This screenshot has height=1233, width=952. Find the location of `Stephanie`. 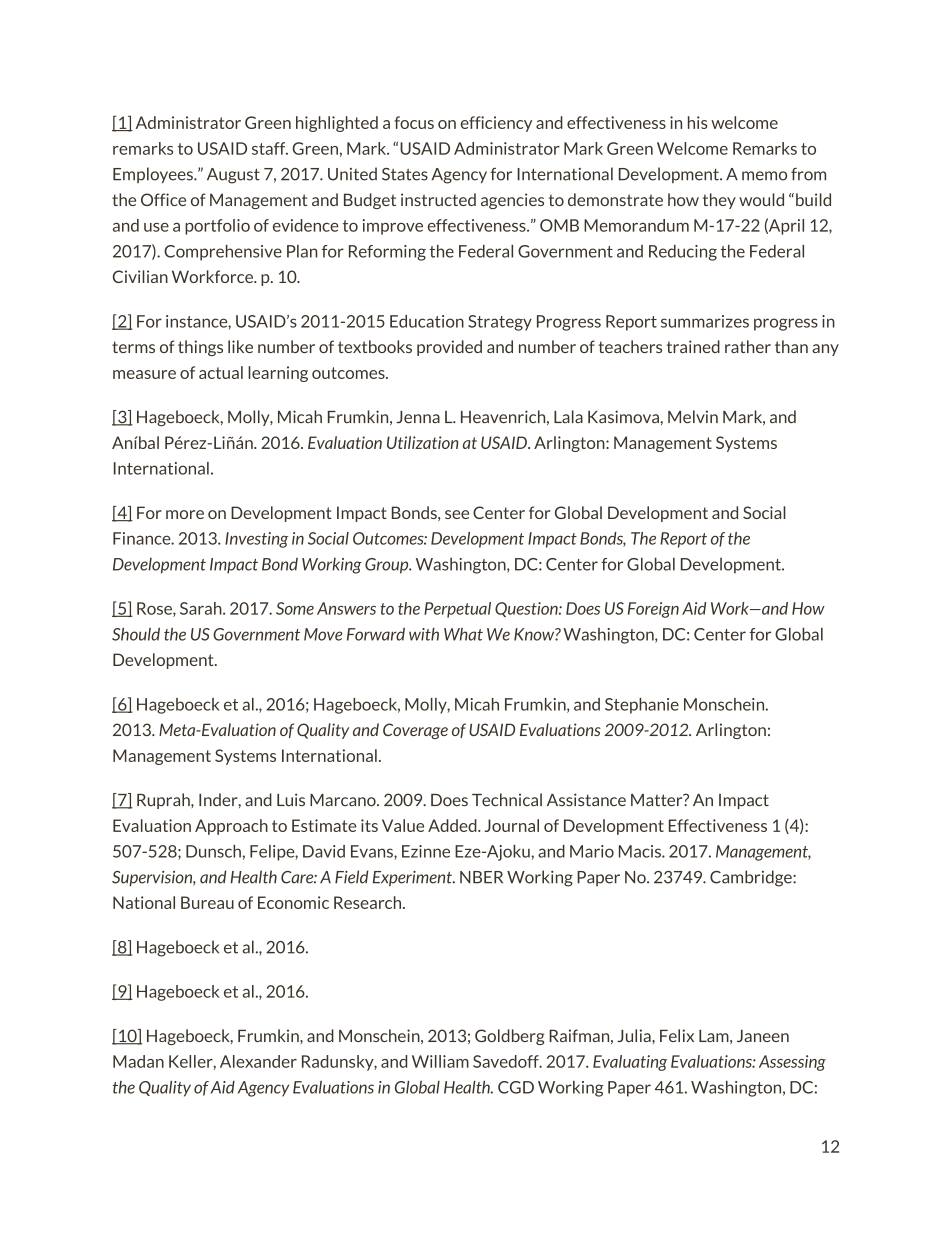

Stephanie is located at coordinates (642, 706).
